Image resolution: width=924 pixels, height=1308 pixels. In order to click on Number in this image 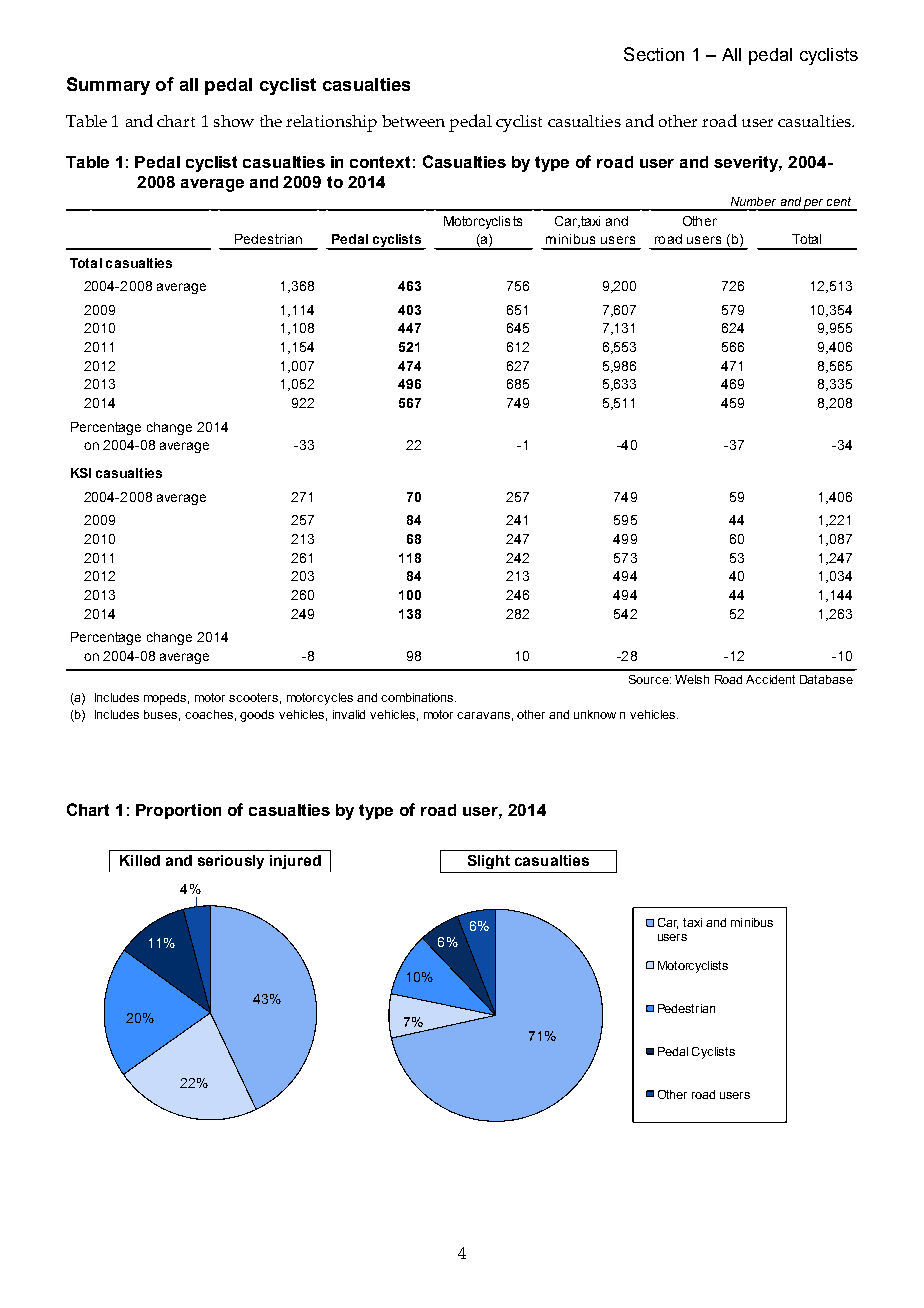, I will do `click(753, 201)`.
